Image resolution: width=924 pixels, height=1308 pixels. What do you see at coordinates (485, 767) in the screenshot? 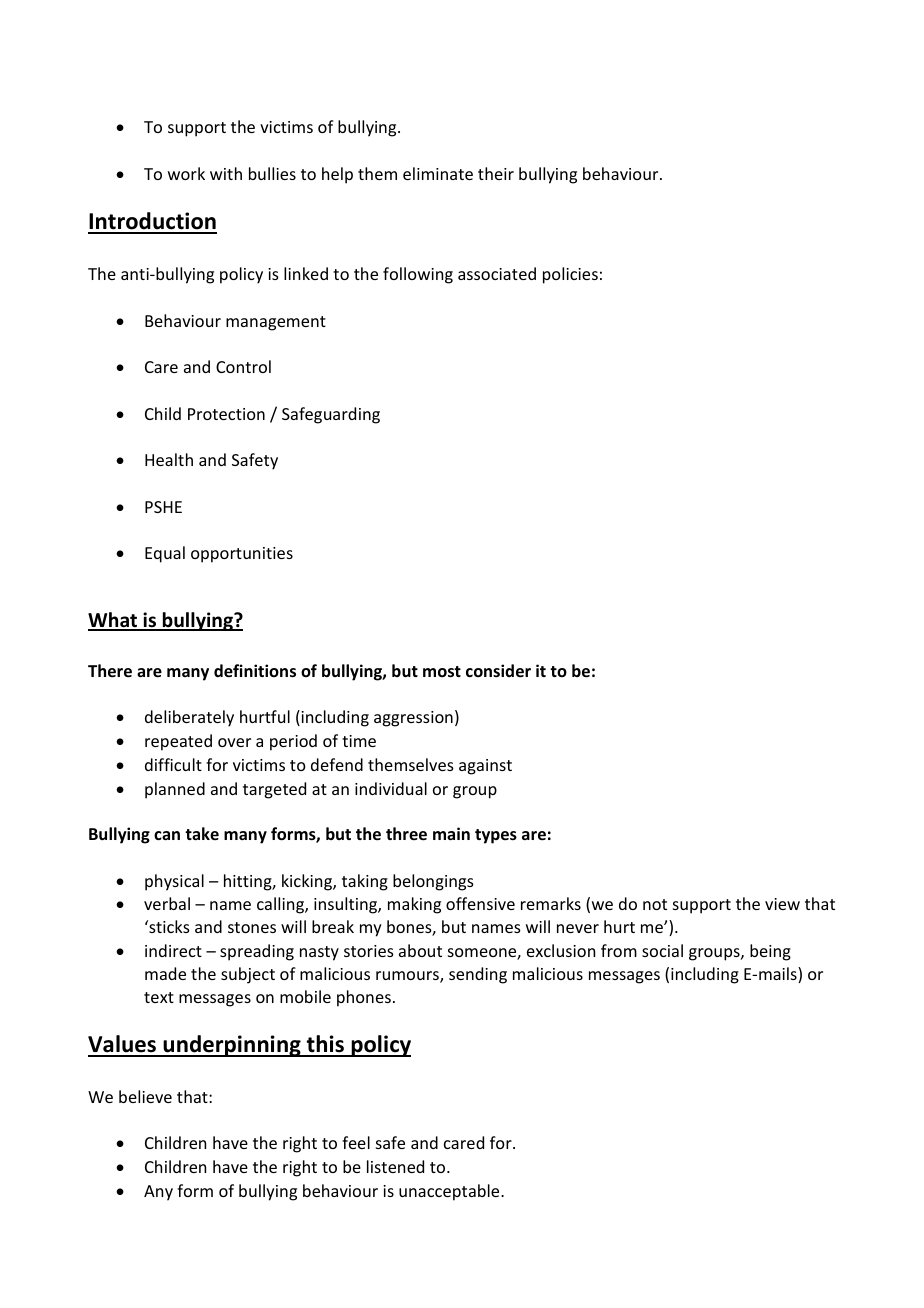
I see `against` at bounding box center [485, 767].
